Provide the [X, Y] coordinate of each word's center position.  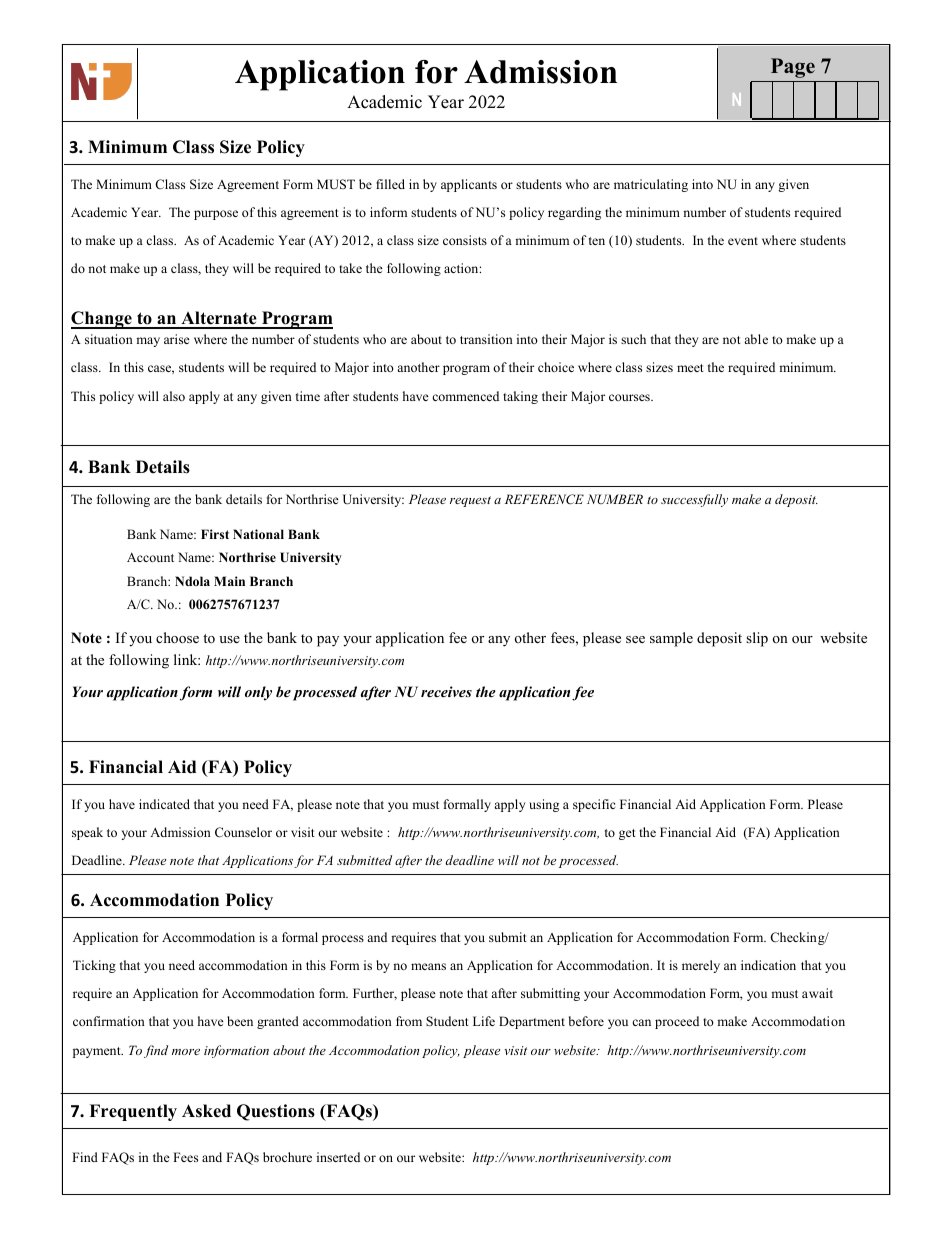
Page [793, 68]
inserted [338, 1157]
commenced [465, 396]
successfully [694, 500]
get [627, 834]
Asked [206, 1111]
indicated [164, 804]
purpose [216, 215]
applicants [469, 185]
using [544, 805]
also [174, 396]
